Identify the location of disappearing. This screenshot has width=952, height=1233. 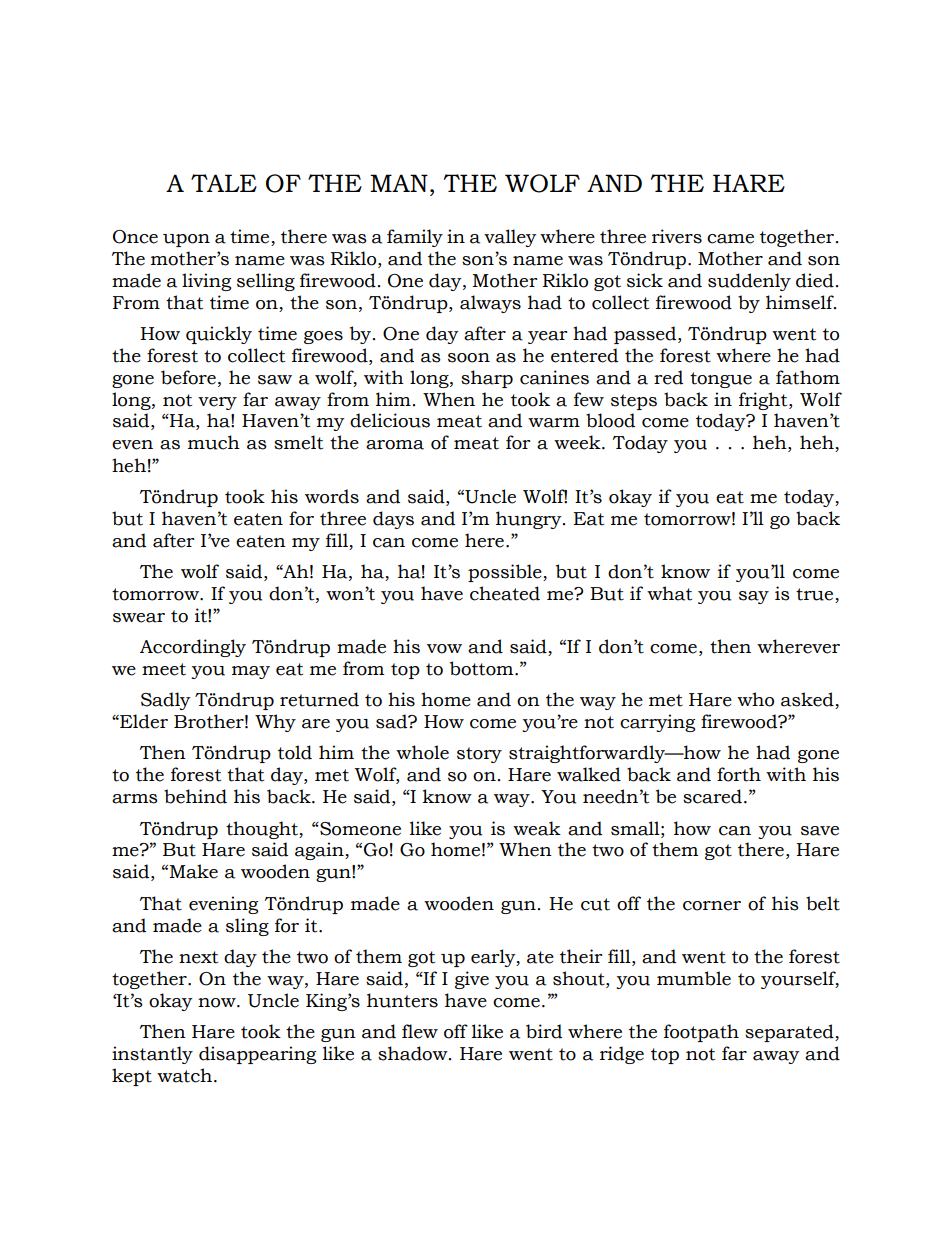
(257, 1055).
